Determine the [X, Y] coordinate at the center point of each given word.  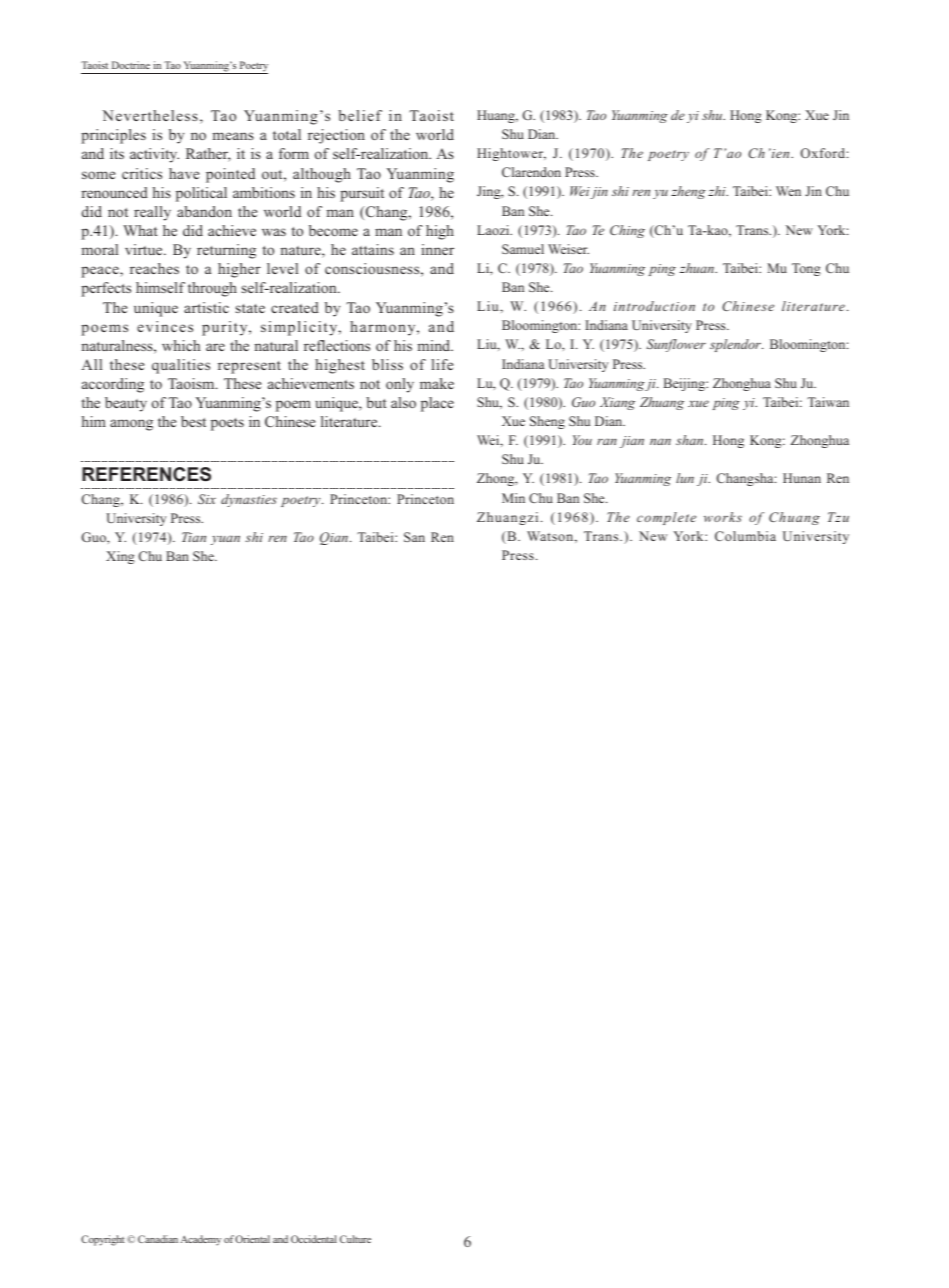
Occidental [314, 1239]
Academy [201, 1240]
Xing [120, 557]
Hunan [802, 478]
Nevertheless [150, 115]
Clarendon [531, 172]
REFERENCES [146, 474]
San [414, 537]
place [437, 404]
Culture [355, 1239]
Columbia [745, 536]
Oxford [823, 153]
